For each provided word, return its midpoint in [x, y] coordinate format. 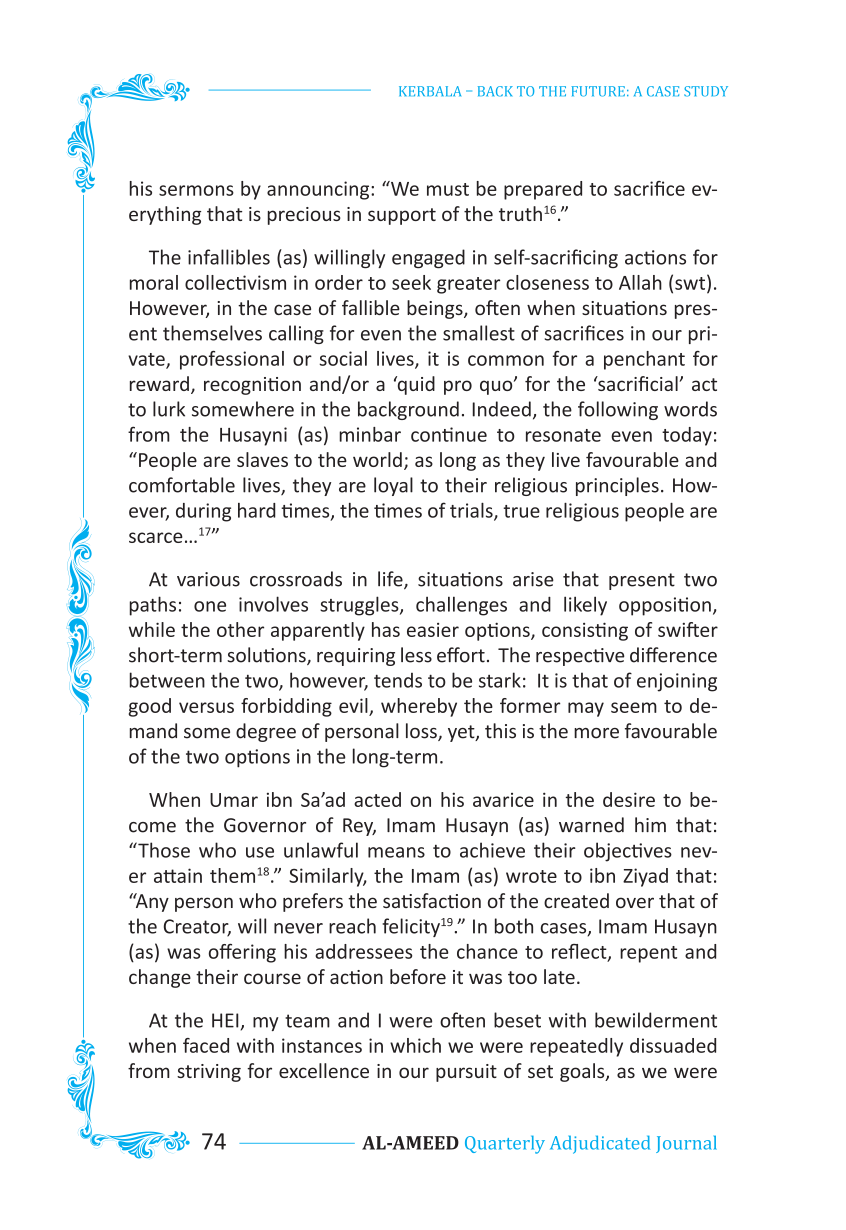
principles [617, 486]
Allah [640, 282]
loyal [393, 486]
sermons [196, 190]
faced [206, 1045]
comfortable [182, 485]
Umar [234, 800]
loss [422, 732]
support [402, 216]
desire [629, 799]
